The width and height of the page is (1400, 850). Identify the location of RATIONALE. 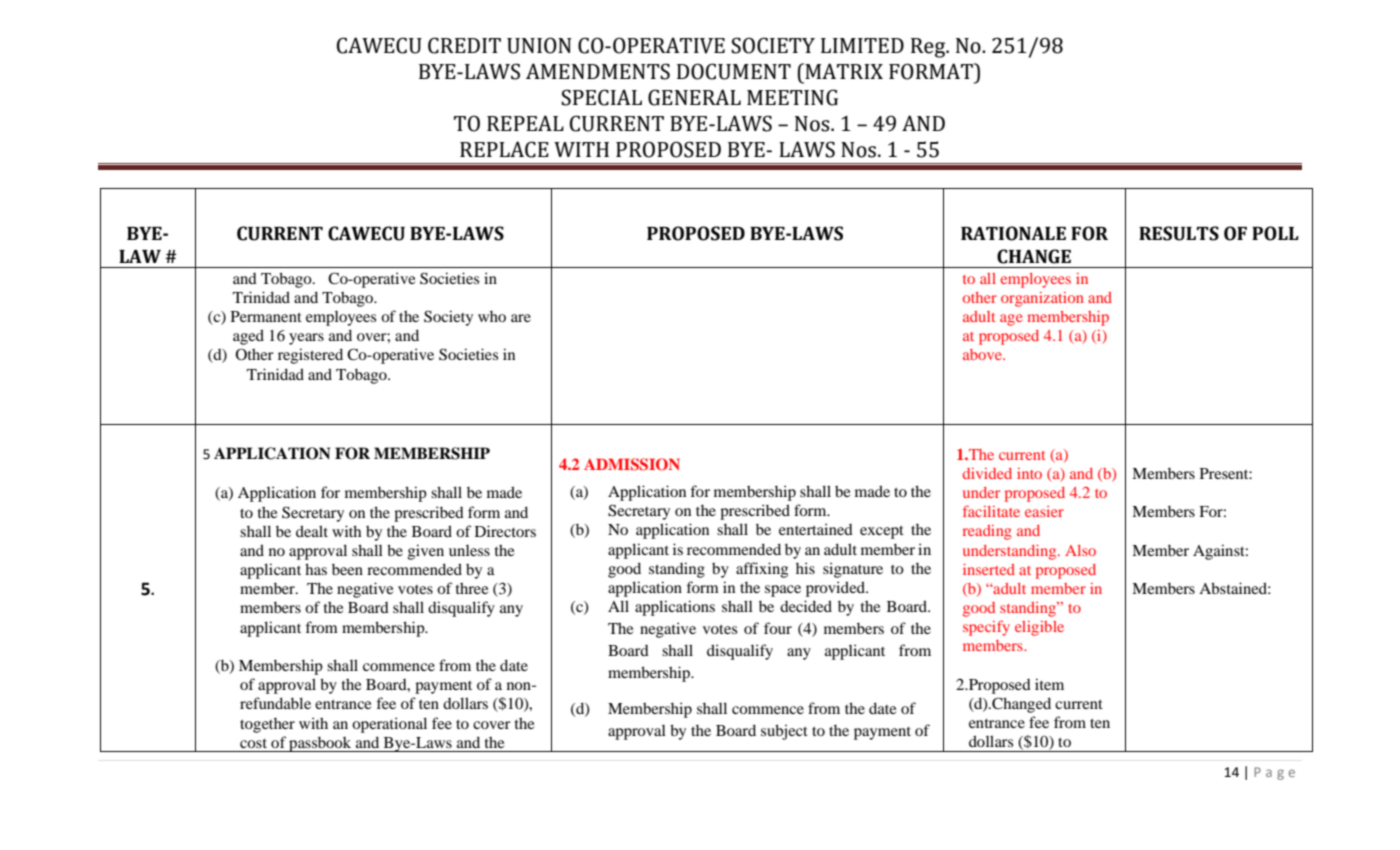
(1013, 233).
